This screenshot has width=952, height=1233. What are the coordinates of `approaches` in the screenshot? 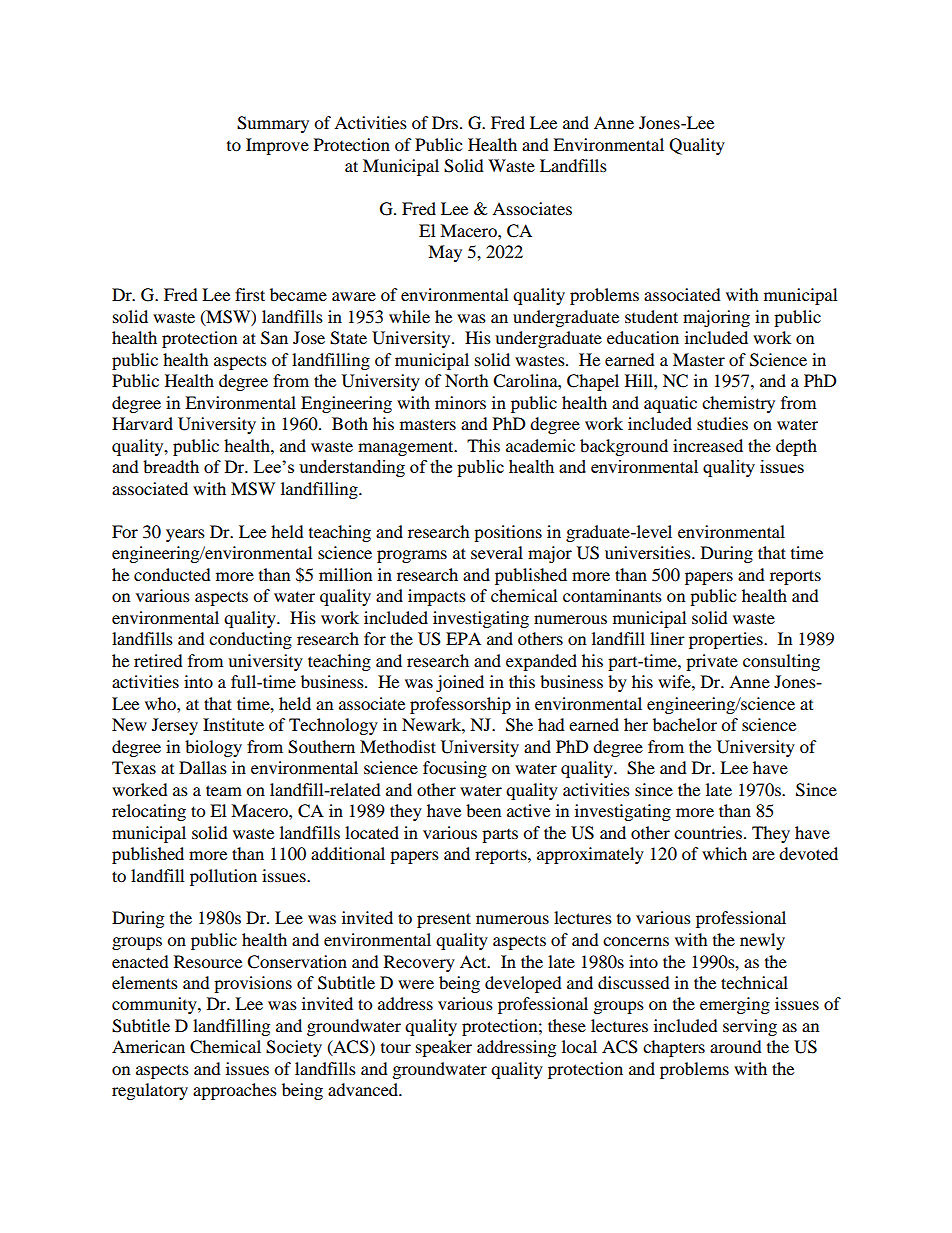 It's located at (235, 1091).
